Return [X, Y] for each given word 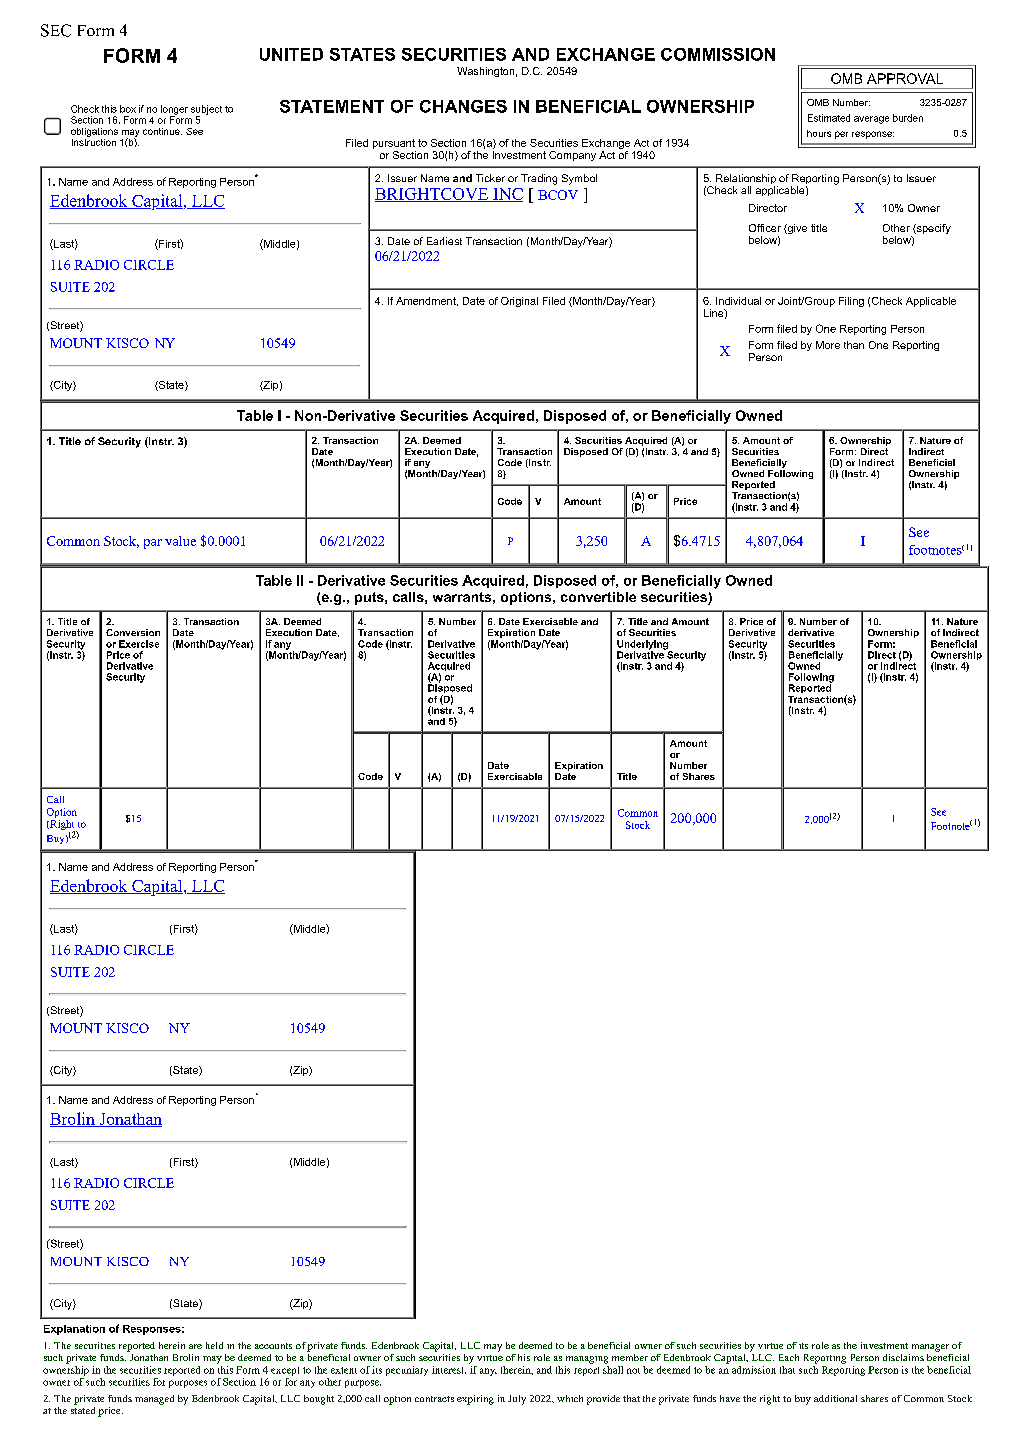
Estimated [829, 118]
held [214, 1345]
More [828, 345]
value [180, 541]
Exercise [139, 644]
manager [930, 1348]
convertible [598, 597]
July [517, 1400]
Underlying [643, 646]
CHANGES [463, 106]
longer [174, 111]
